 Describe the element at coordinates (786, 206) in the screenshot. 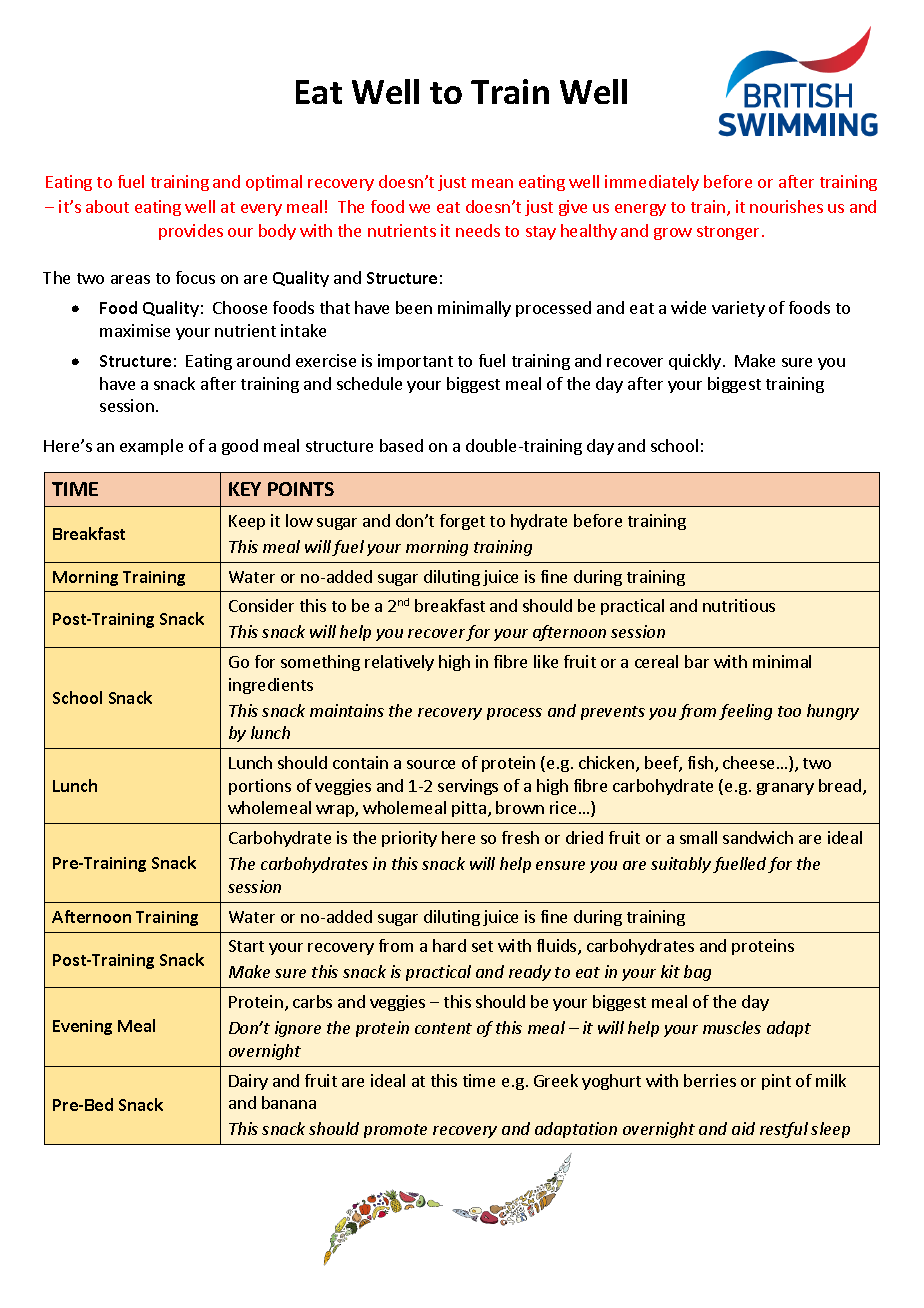

I see `nourishes` at that location.
